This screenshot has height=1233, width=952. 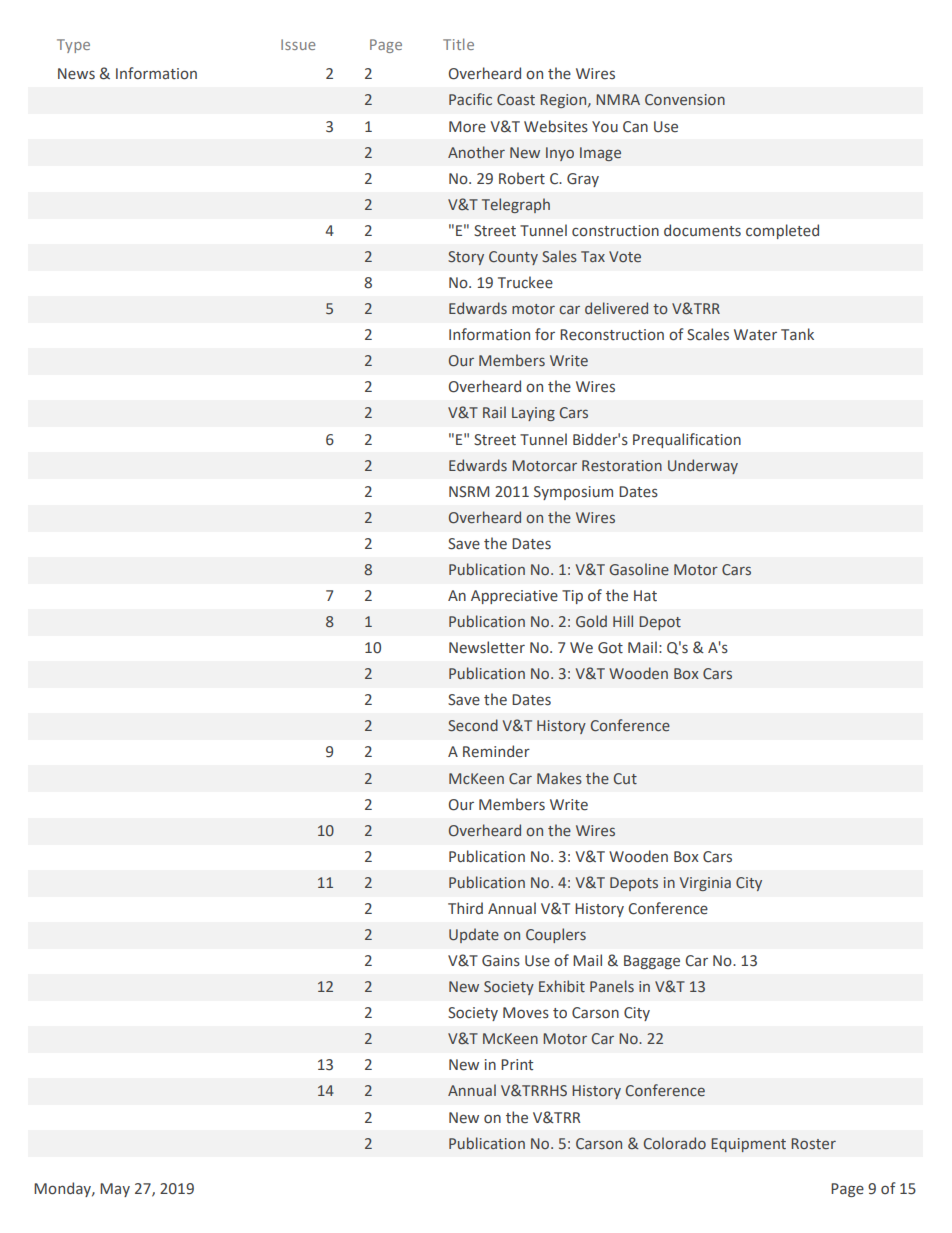 I want to click on Can, so click(x=635, y=127).
